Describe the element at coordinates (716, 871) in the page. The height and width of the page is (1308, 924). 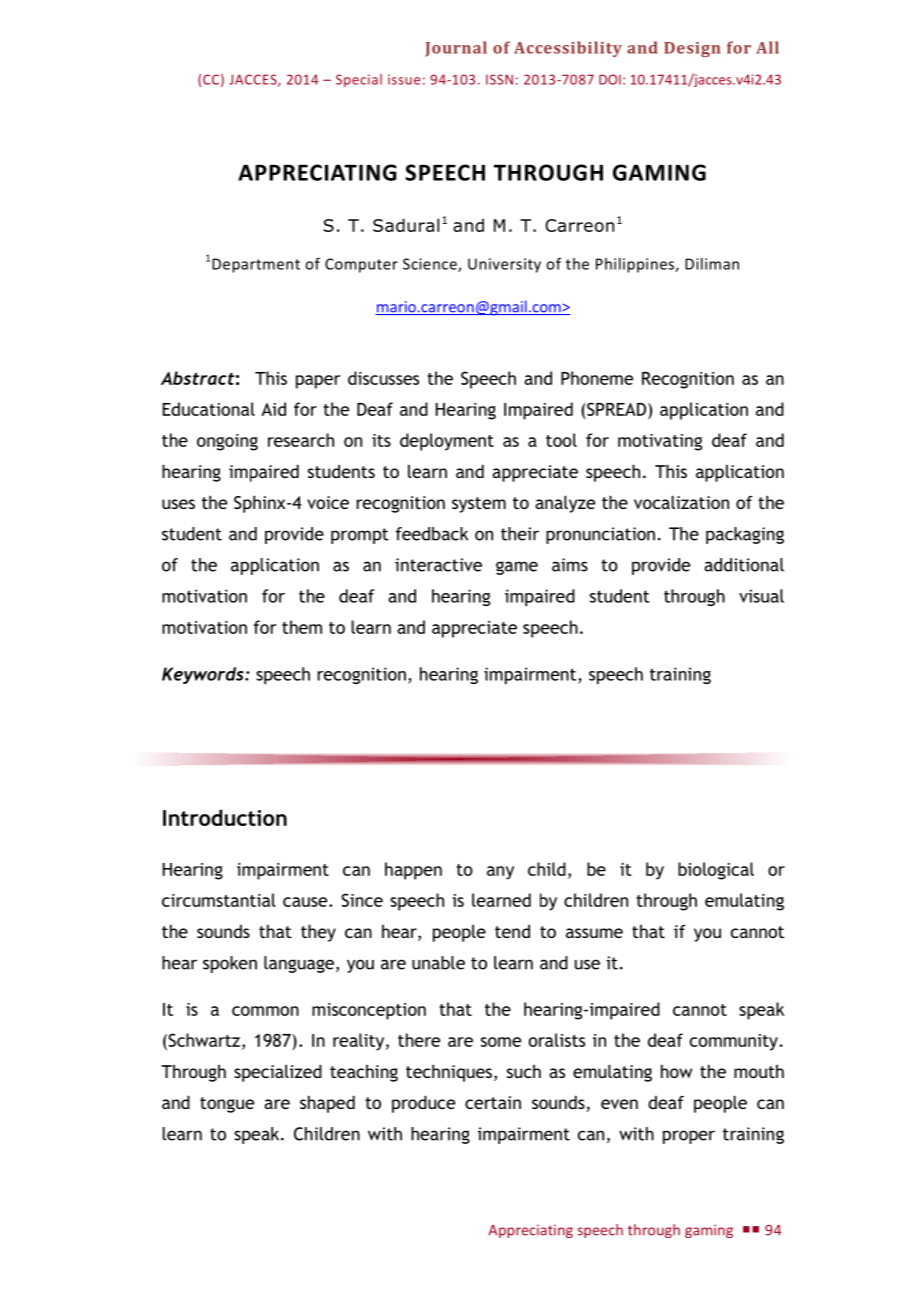
I see `biological` at that location.
